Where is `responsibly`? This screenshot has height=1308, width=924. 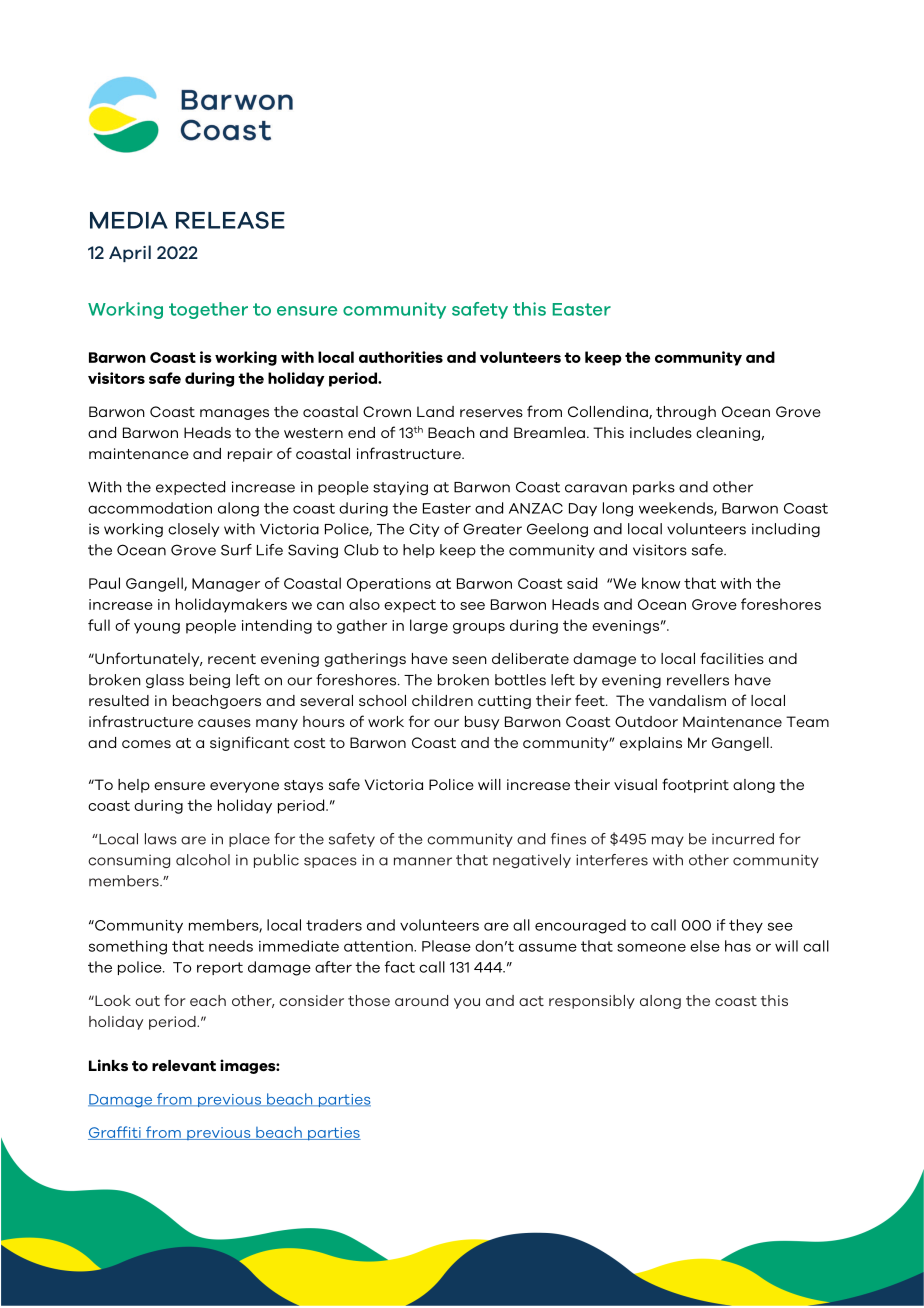
responsibly is located at coordinates (592, 1002).
